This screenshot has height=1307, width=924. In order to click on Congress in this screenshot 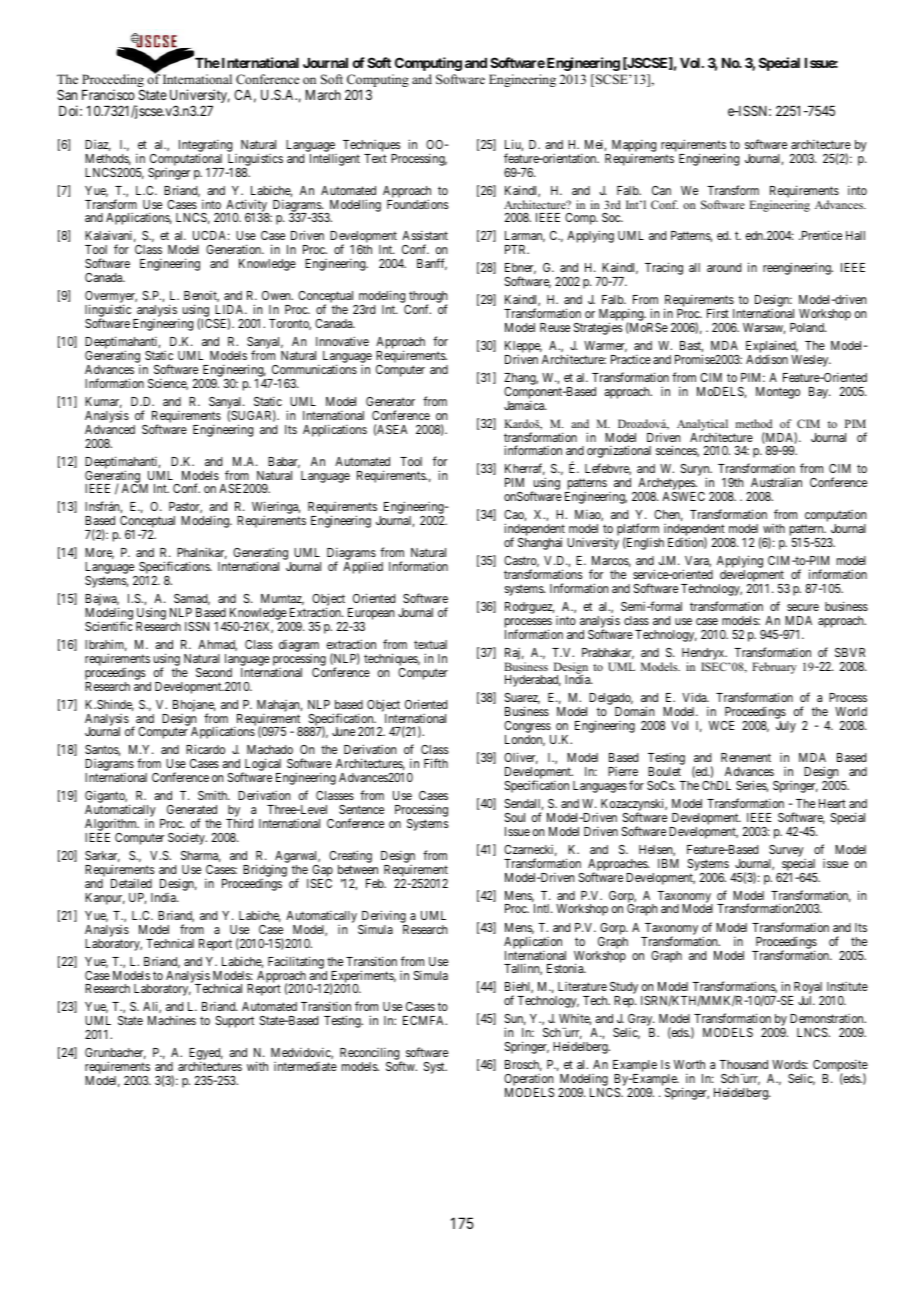, I will do `click(527, 728)`.
